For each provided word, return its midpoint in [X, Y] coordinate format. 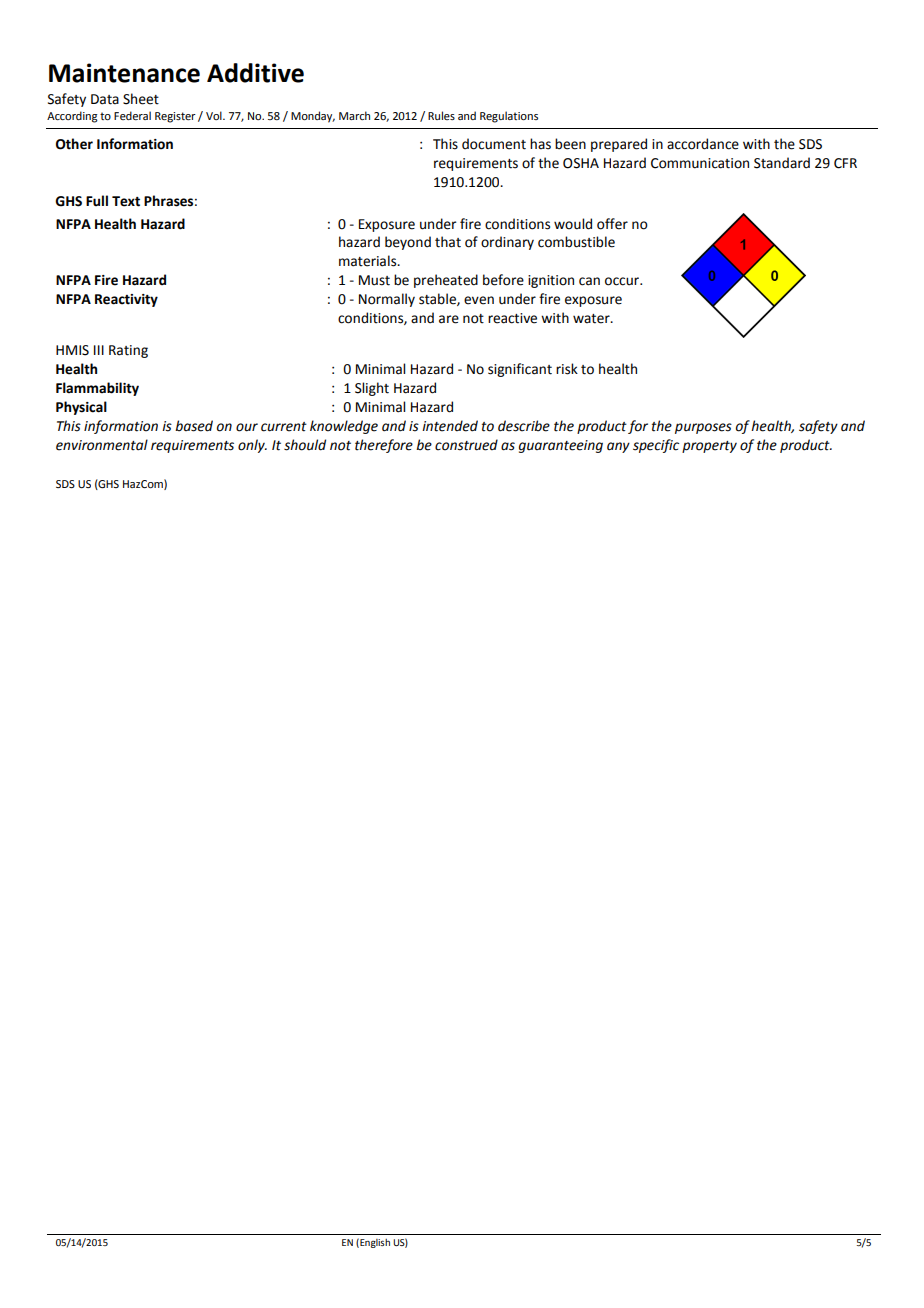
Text [126, 201]
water [592, 319]
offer [612, 224]
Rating [128, 351]
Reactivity [126, 300]
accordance [703, 144]
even [479, 300]
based [194, 426]
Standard [782, 163]
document [494, 144]
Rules [441, 115]
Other [74, 144]
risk [567, 369]
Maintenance [124, 73]
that [448, 242]
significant [520, 370]
